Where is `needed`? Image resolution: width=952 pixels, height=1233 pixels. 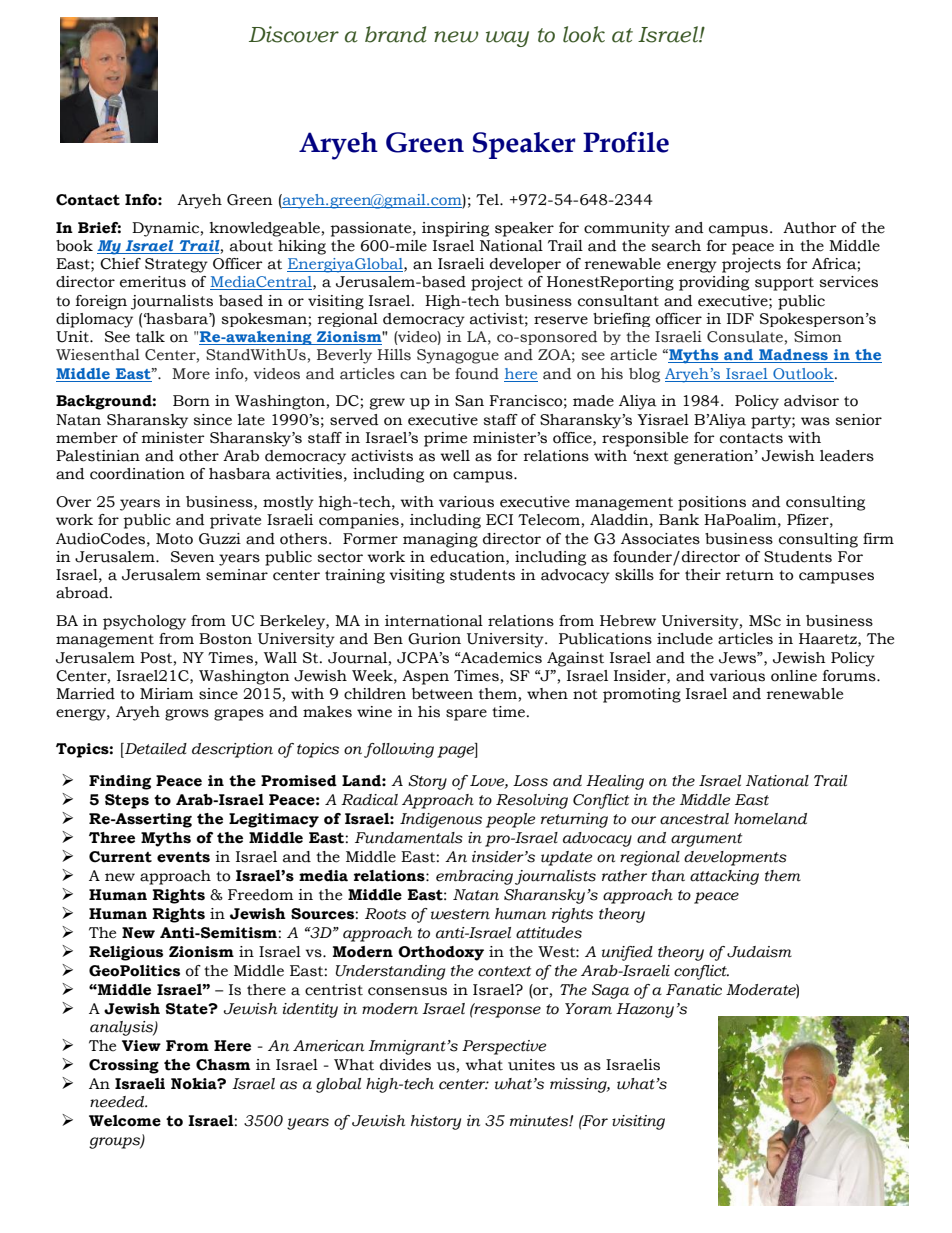
needed is located at coordinates (118, 1102).
